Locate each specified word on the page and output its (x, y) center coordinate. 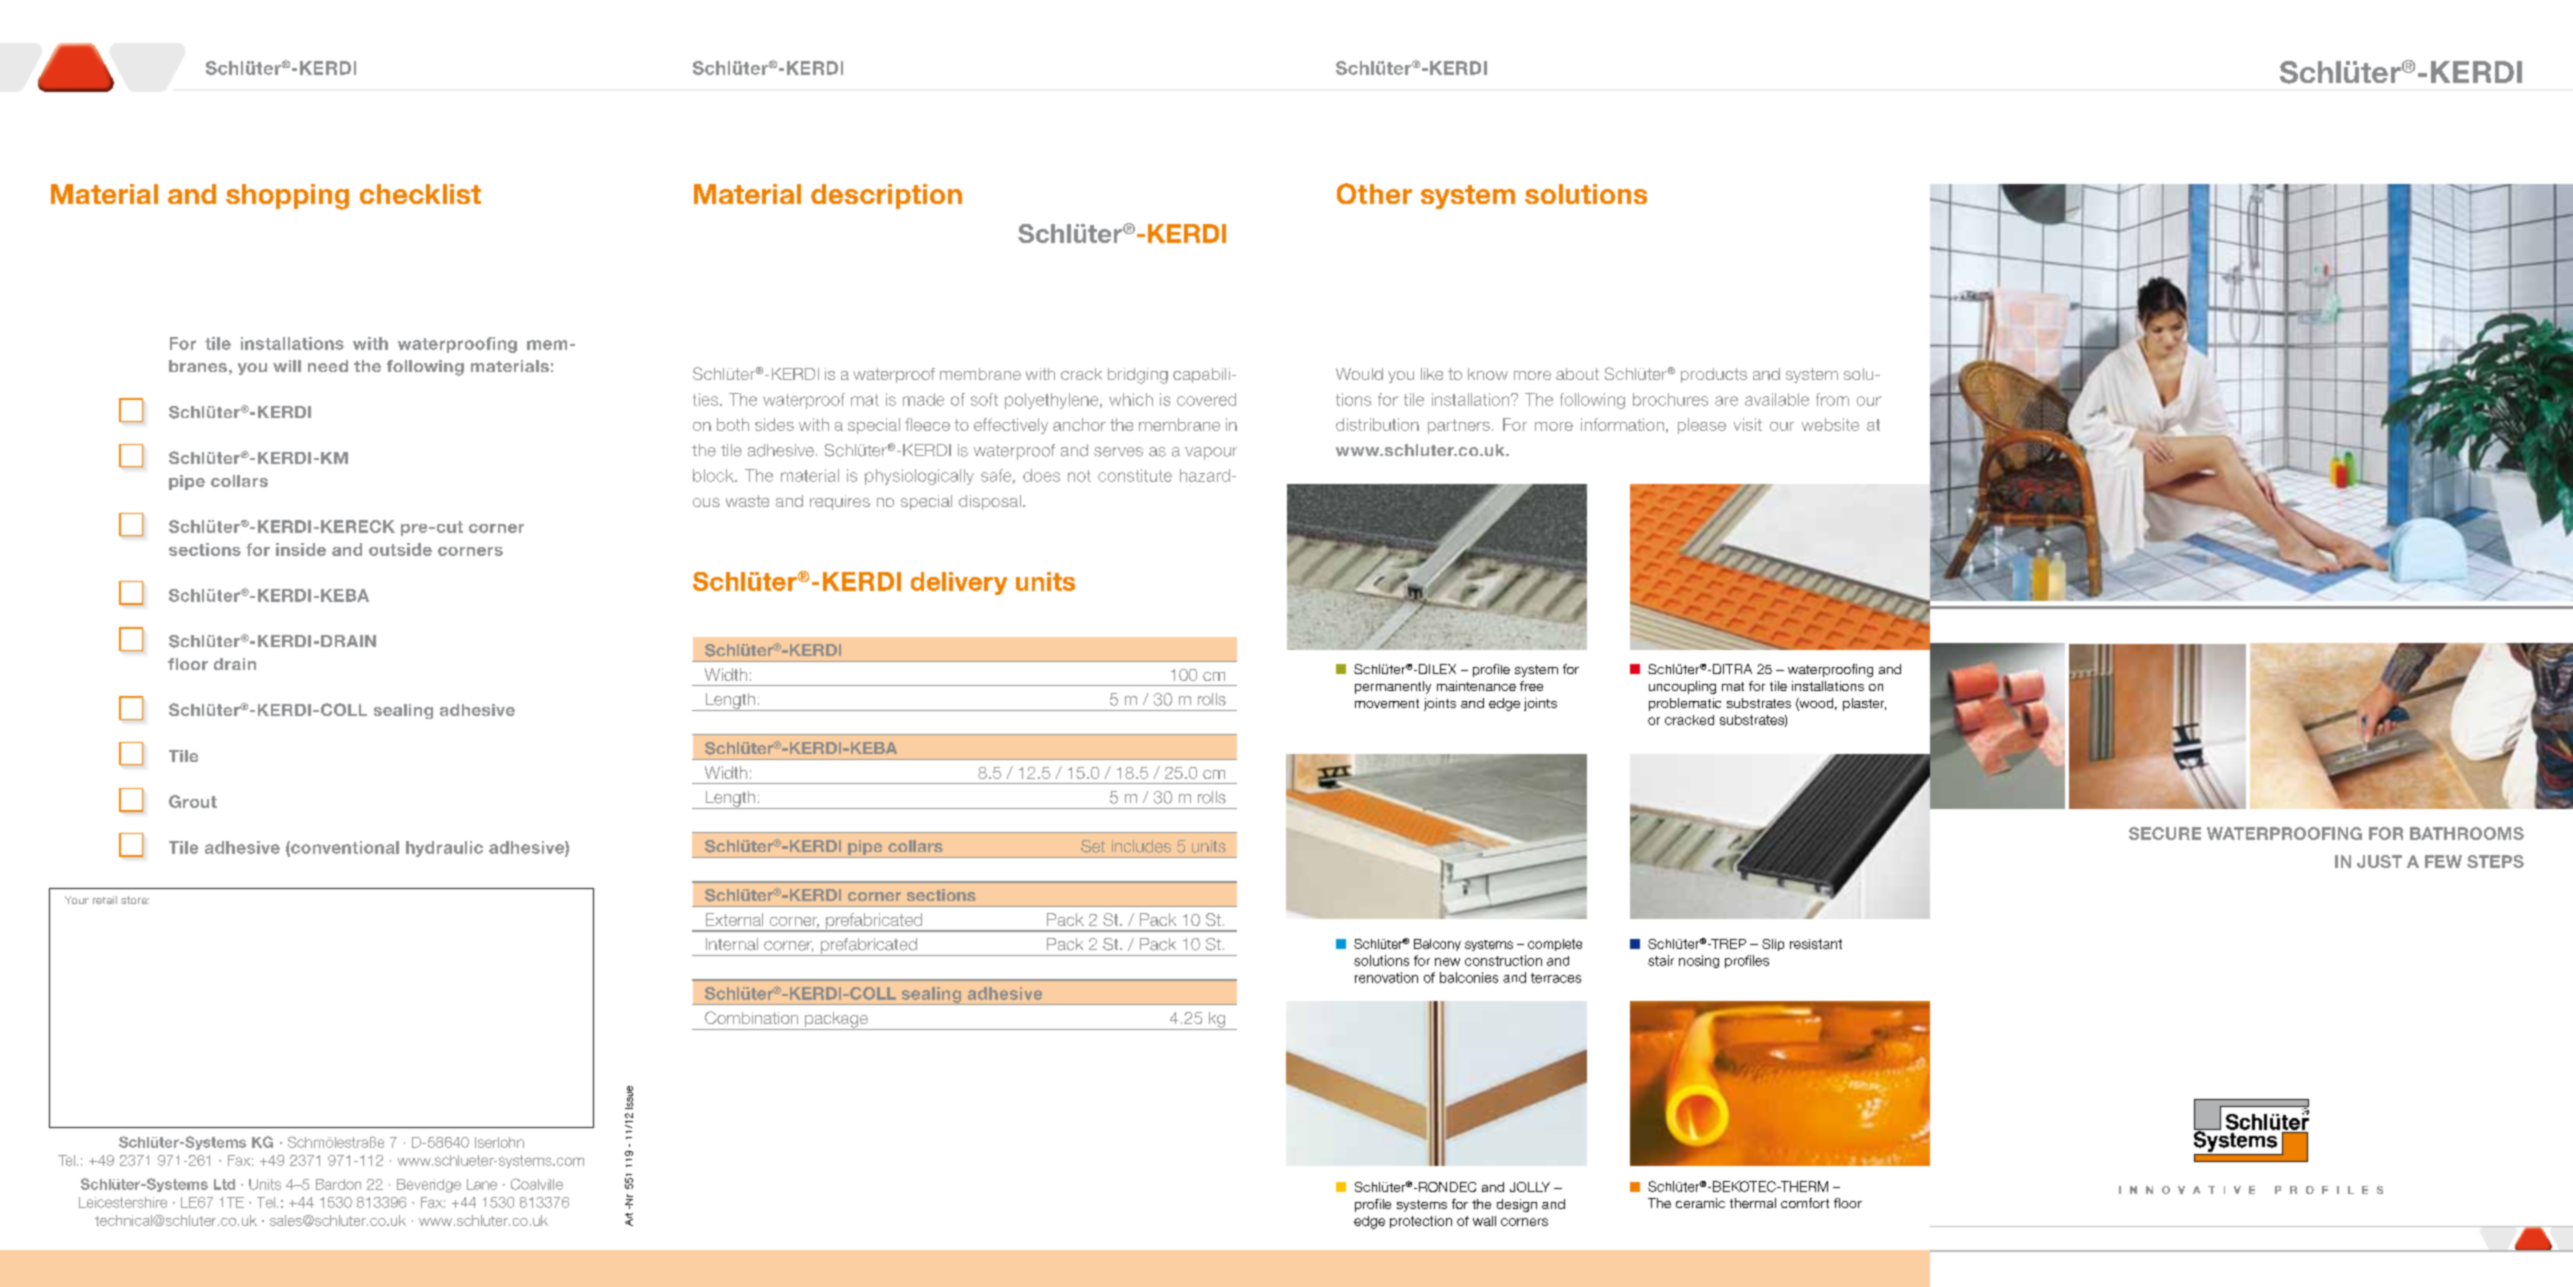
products (1714, 375)
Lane (482, 1184)
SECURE (2165, 833)
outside (400, 549)
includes (1141, 846)
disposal (990, 502)
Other (1374, 193)
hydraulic (444, 849)
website (1830, 424)
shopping (287, 197)
